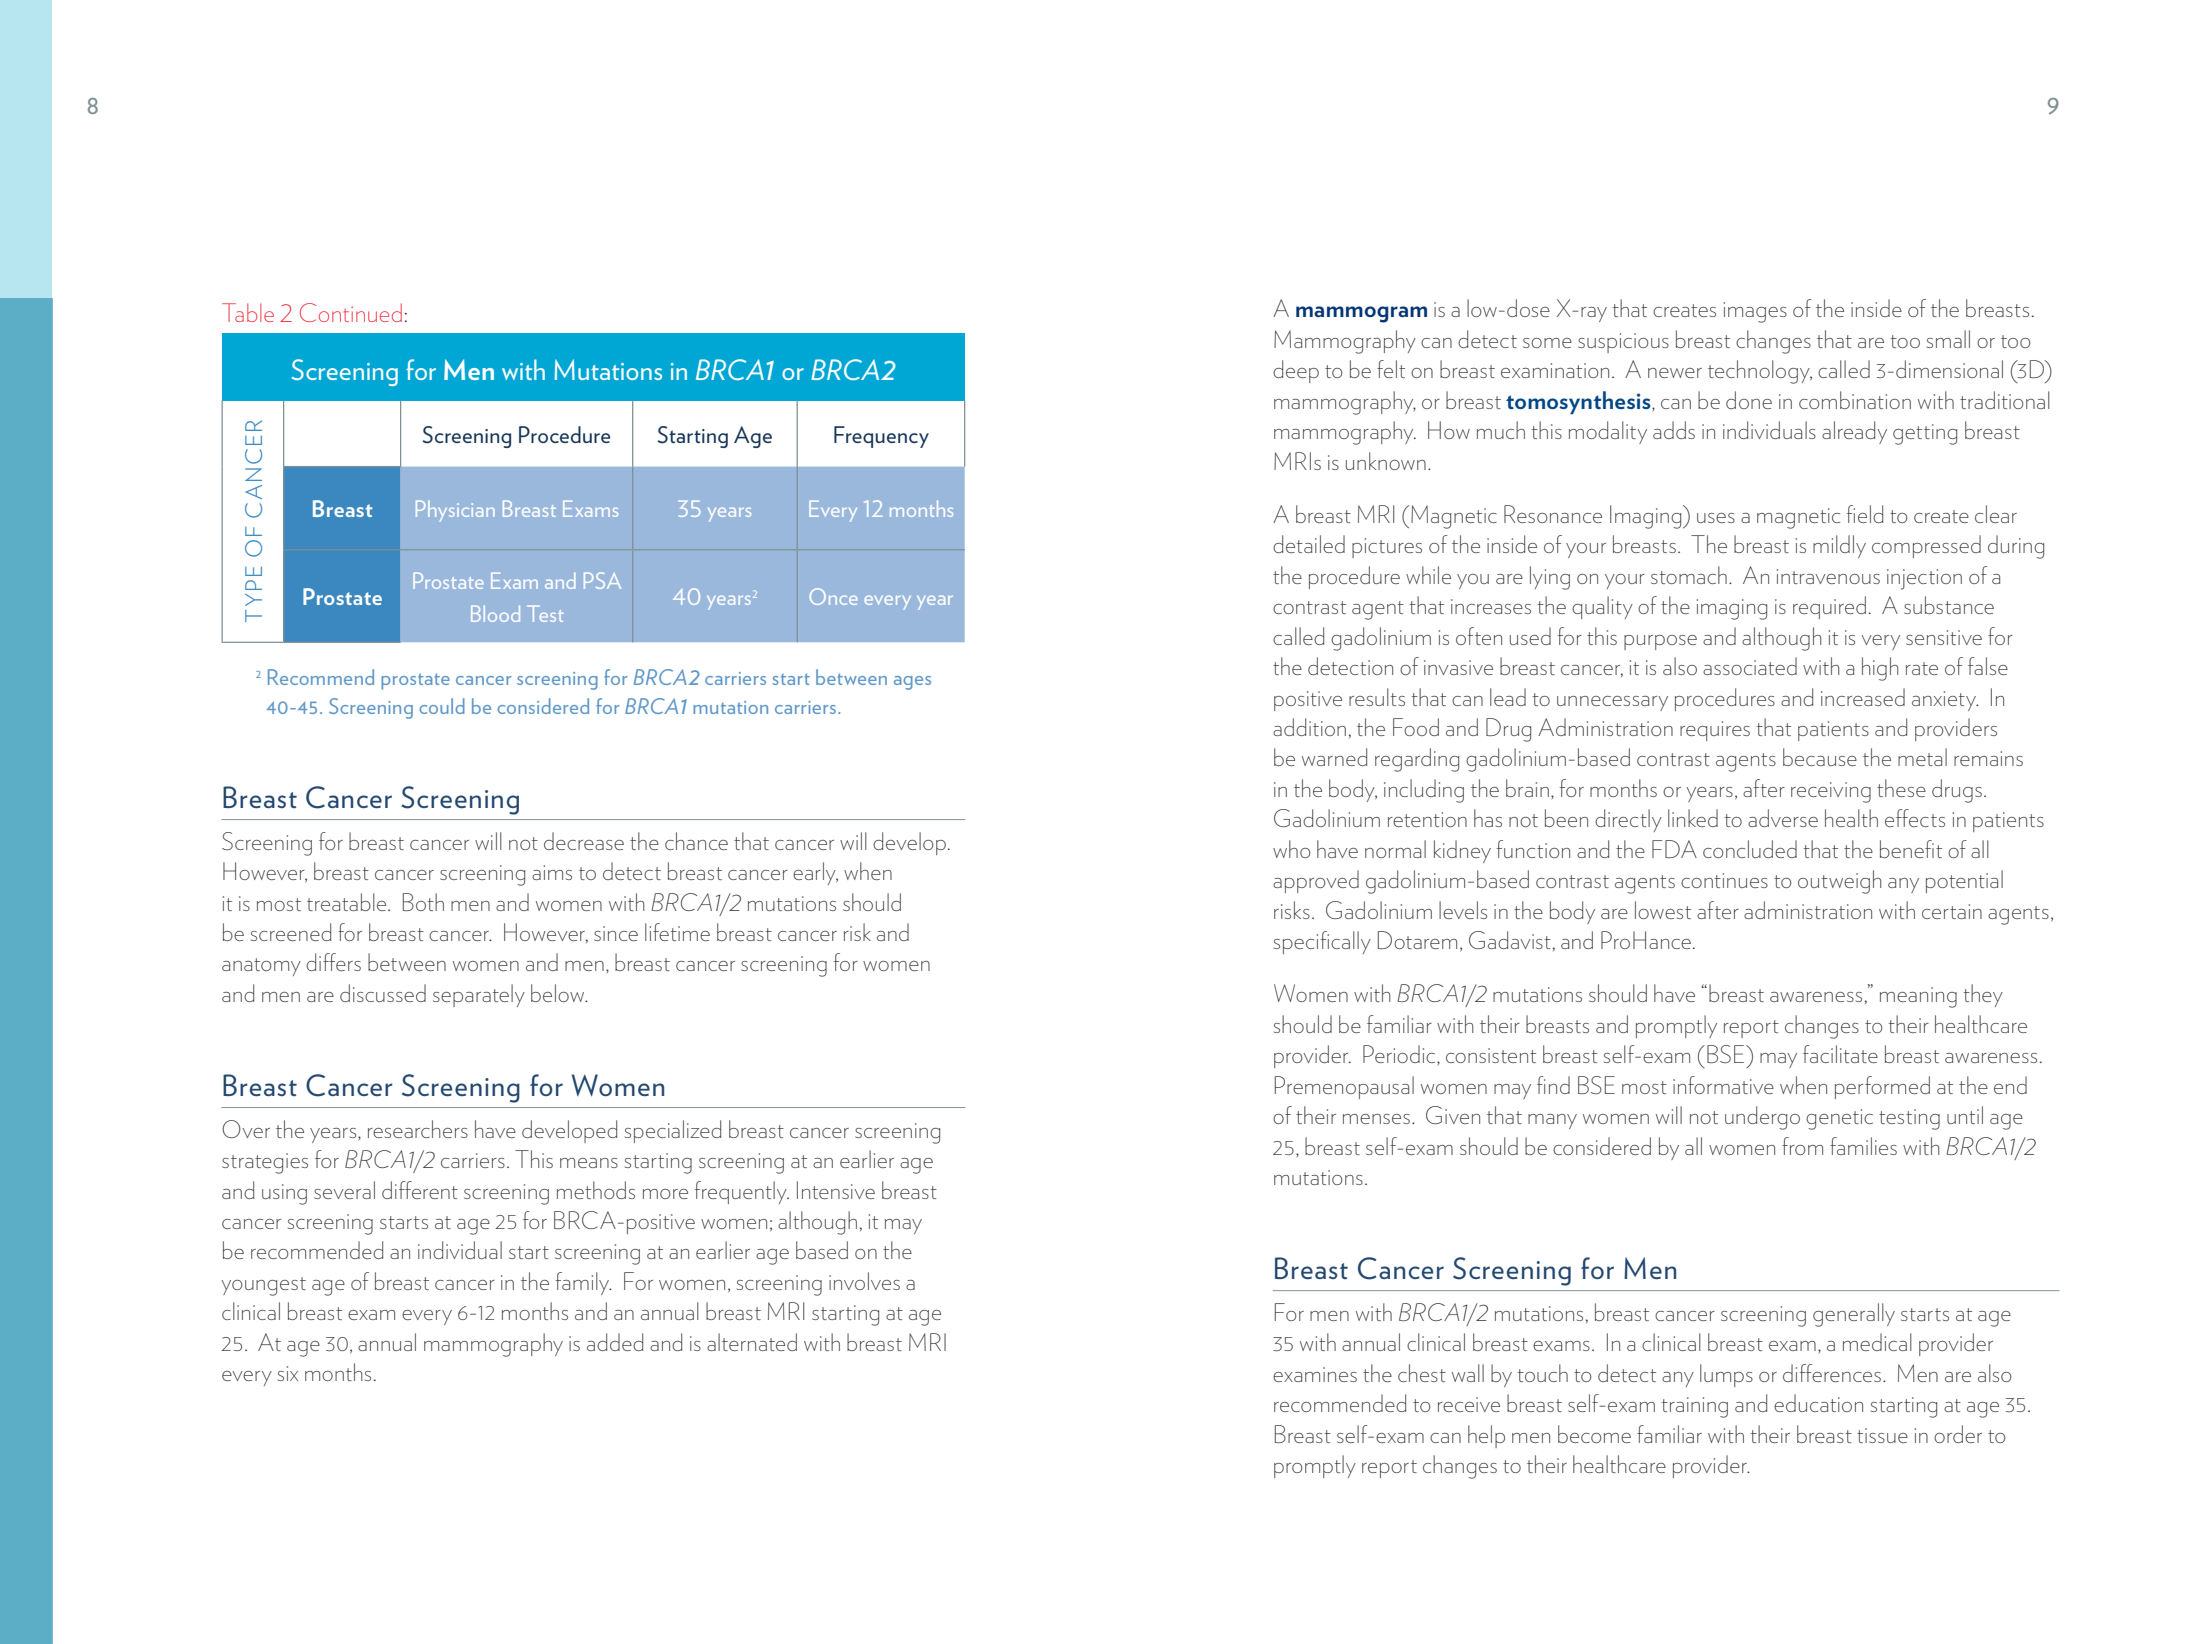 The height and width of the screenshot is (1644, 2193). What do you see at coordinates (1760, 372) in the screenshot?
I see `technology` at bounding box center [1760, 372].
